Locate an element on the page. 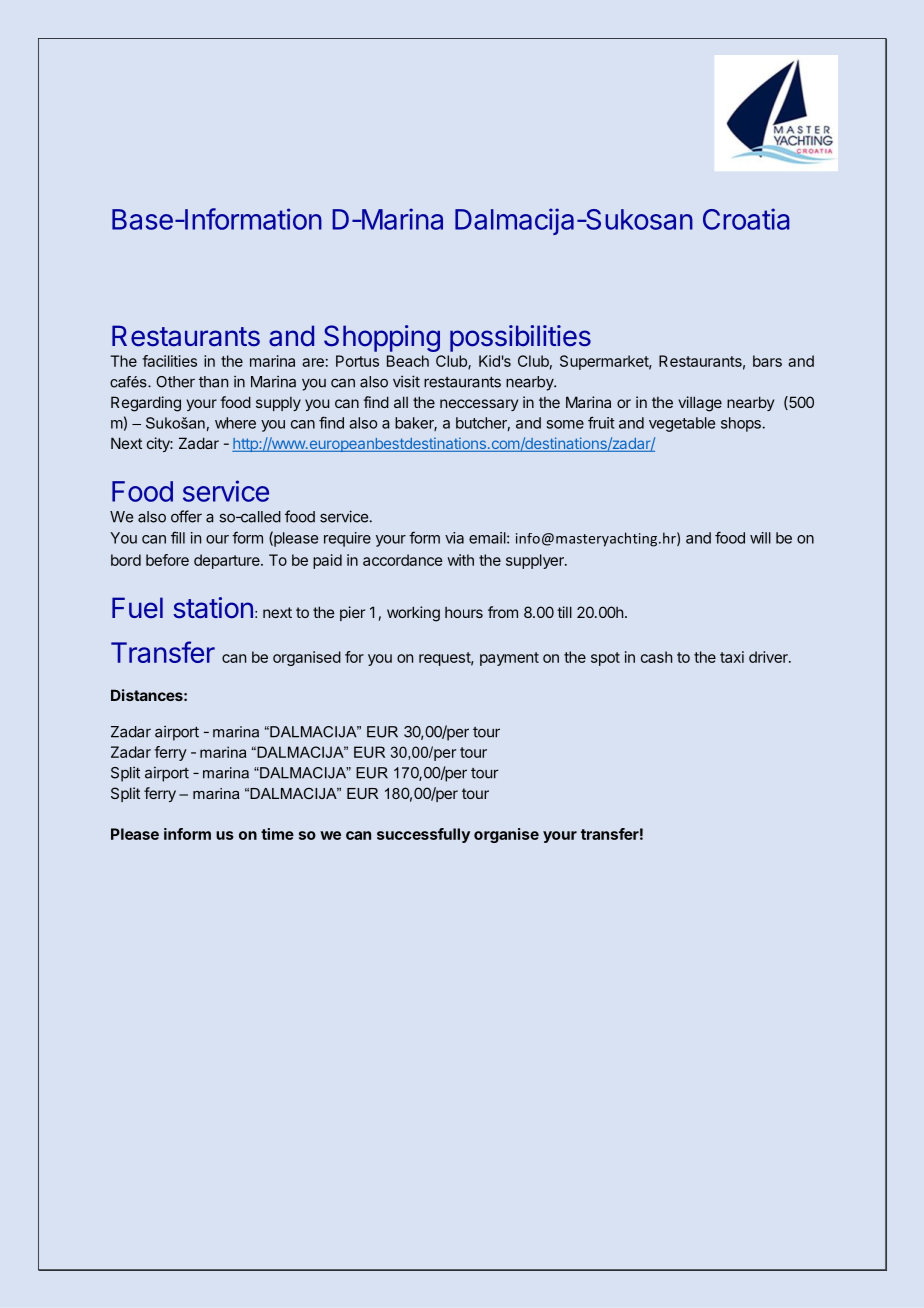  time is located at coordinates (277, 834).
